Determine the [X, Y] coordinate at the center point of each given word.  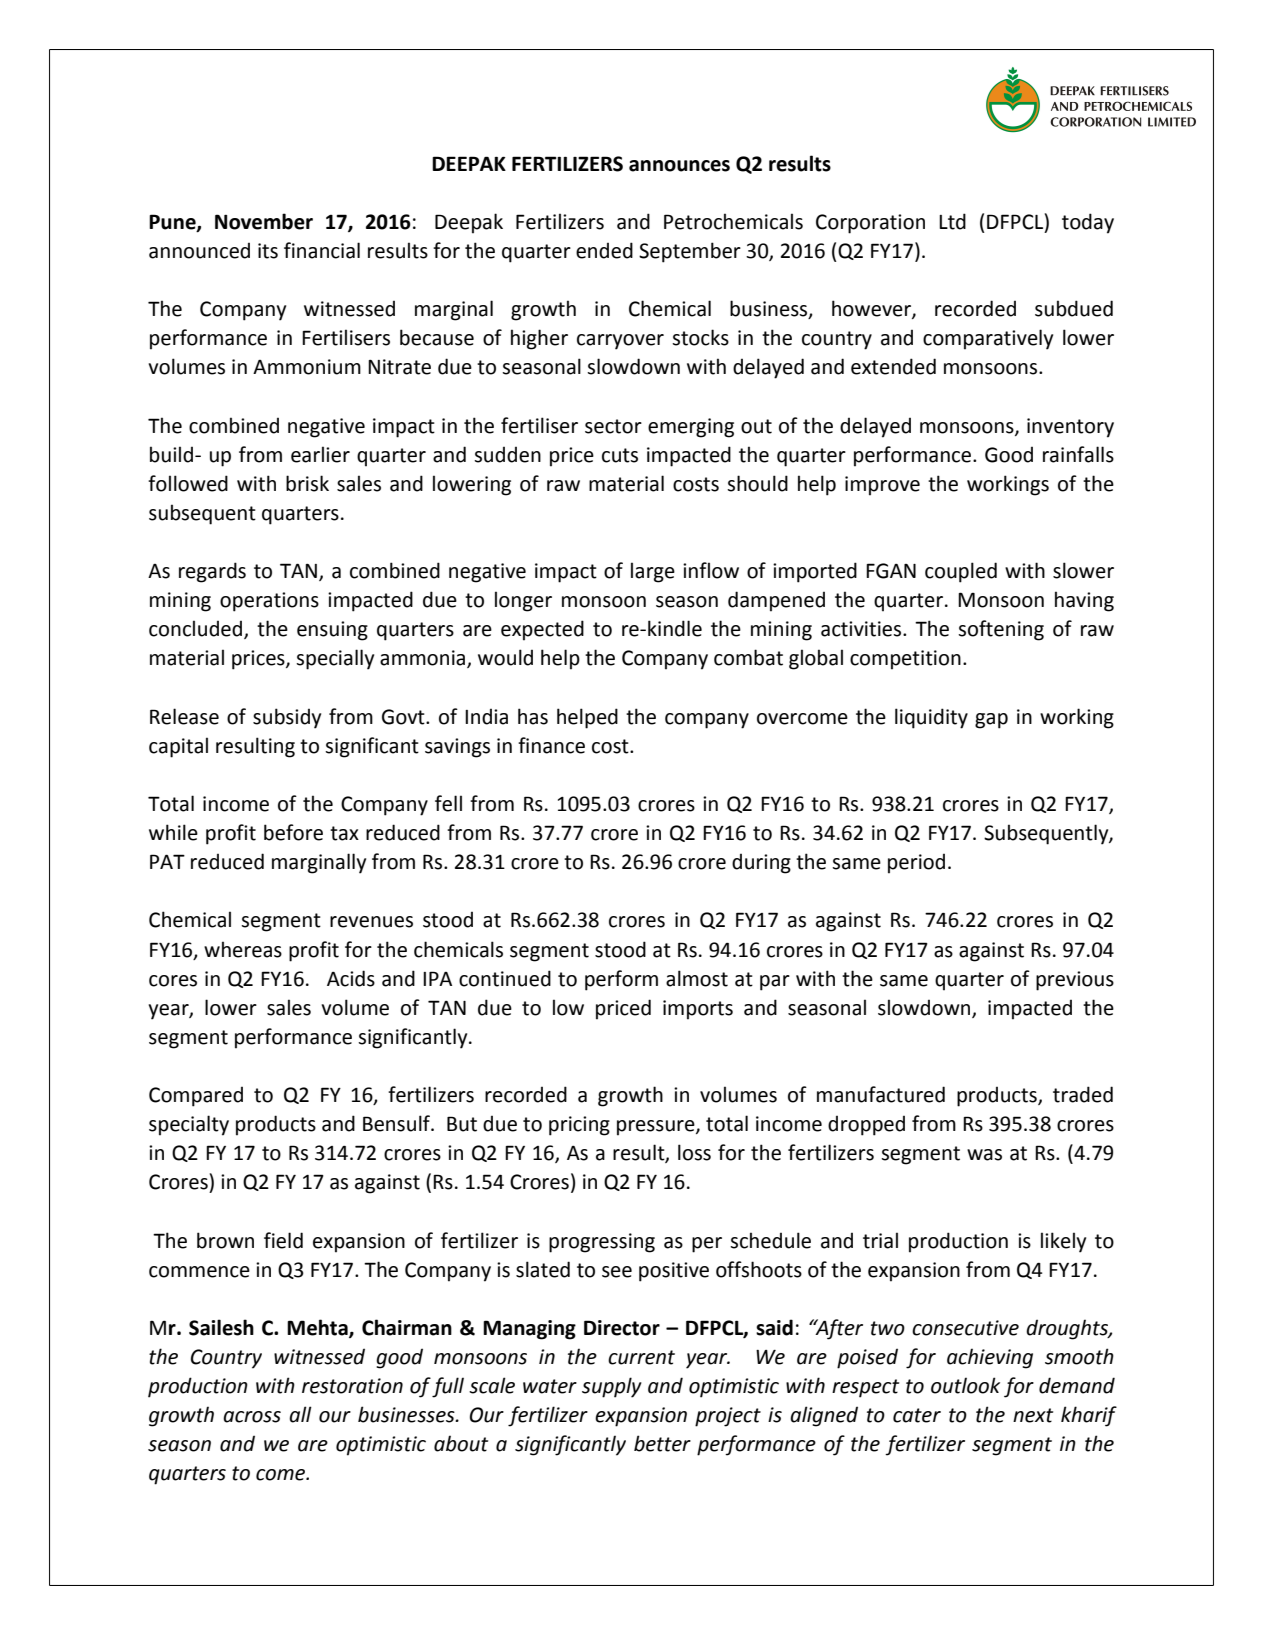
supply [612, 1387]
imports [698, 1010]
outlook [965, 1385]
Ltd [952, 221]
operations [269, 602]
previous [1075, 981]
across [252, 1417]
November [264, 221]
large [653, 572]
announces [679, 166]
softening [1001, 630]
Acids [351, 978]
